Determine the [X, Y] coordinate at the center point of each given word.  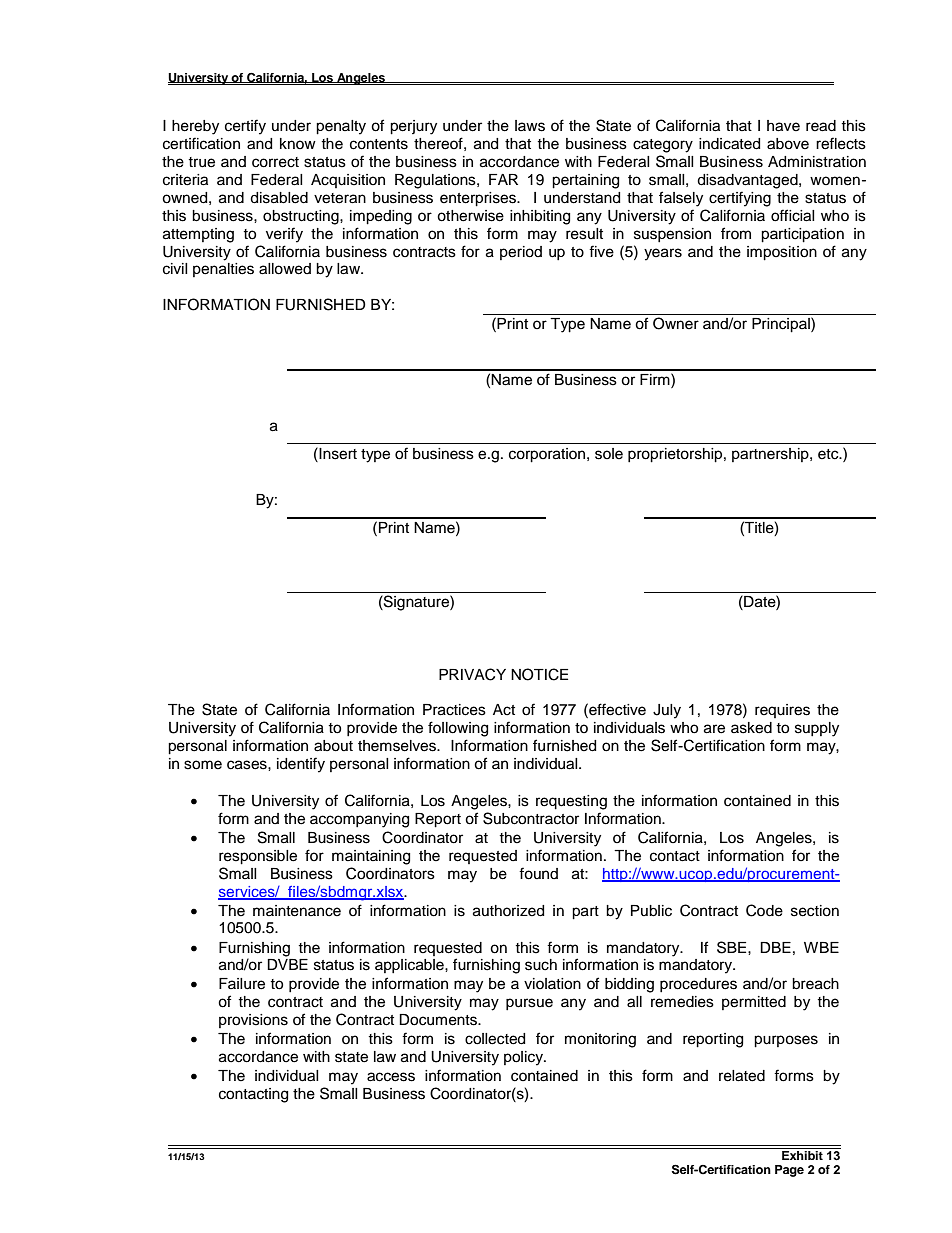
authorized [508, 911]
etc [829, 454]
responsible [258, 857]
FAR [503, 179]
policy [525, 1058]
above [788, 144]
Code [764, 910]
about [333, 746]
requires [782, 711]
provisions [253, 1021]
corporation [548, 455]
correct [275, 162]
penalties [223, 270]
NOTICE [539, 674]
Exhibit [802, 1154]
